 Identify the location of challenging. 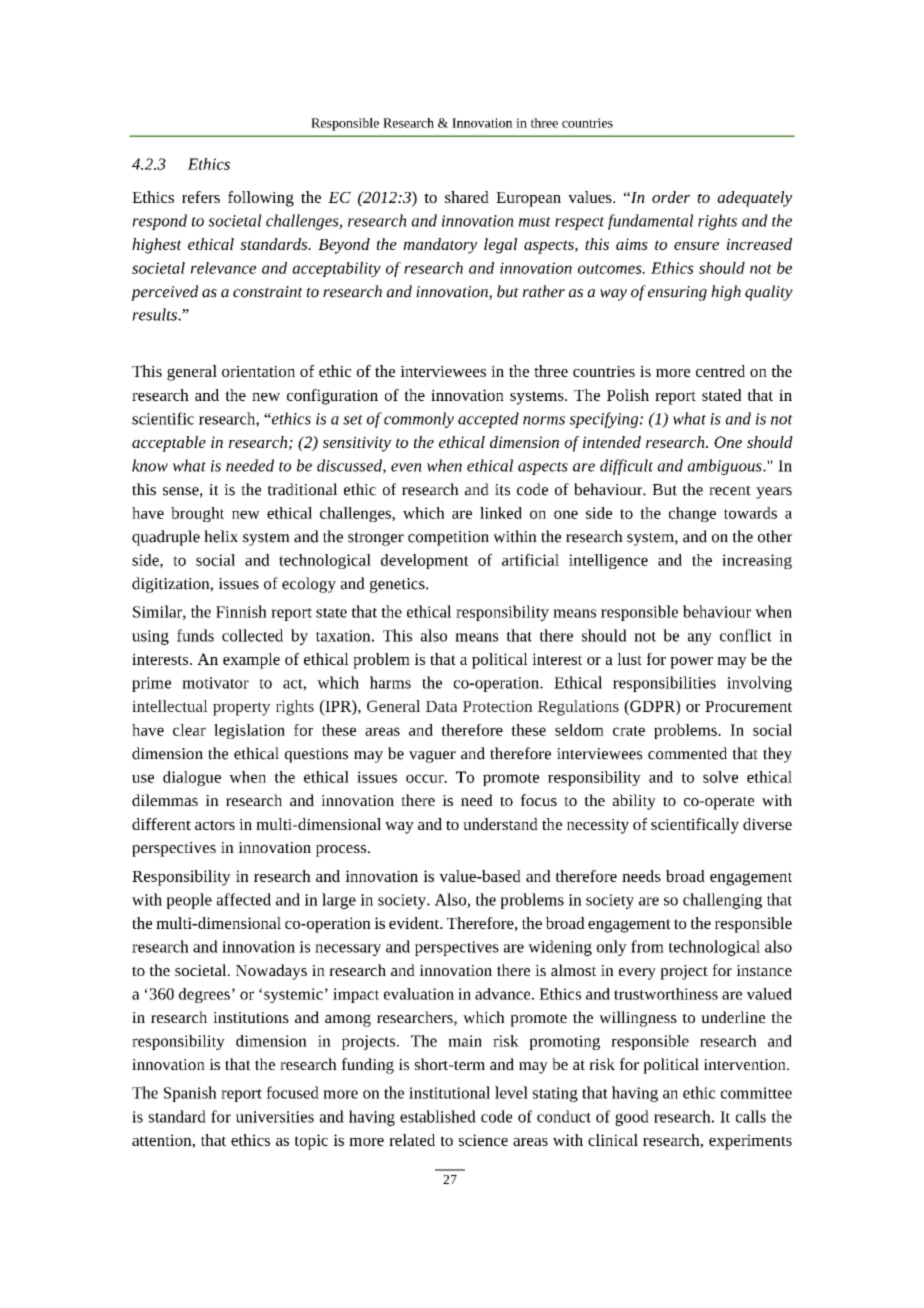
(722, 901).
